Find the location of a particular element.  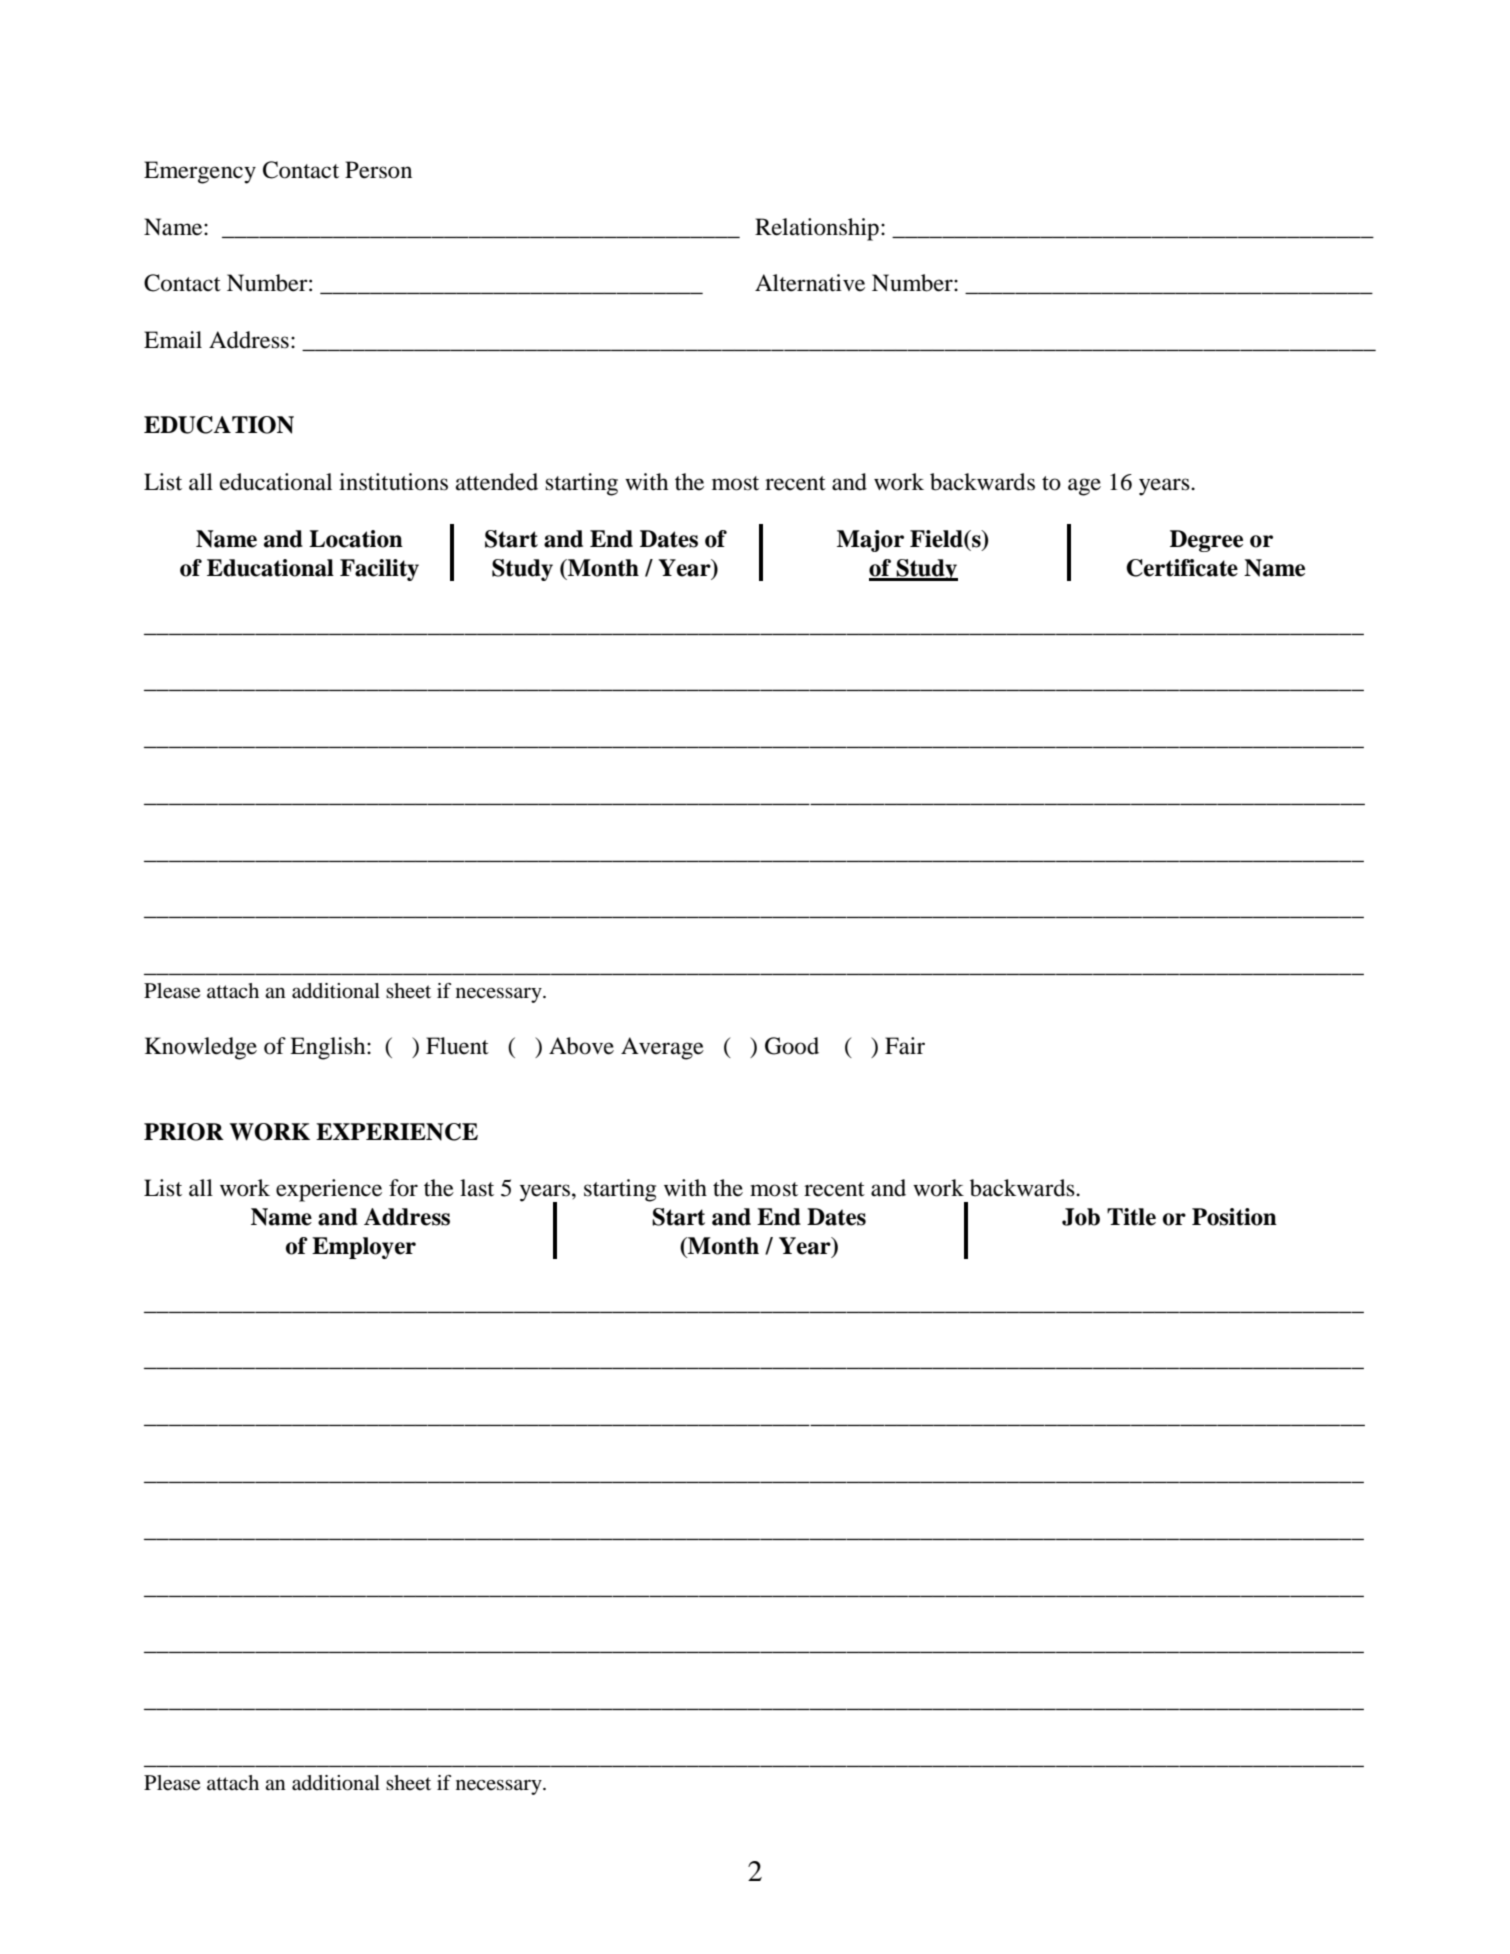

attended is located at coordinates (497, 482).
